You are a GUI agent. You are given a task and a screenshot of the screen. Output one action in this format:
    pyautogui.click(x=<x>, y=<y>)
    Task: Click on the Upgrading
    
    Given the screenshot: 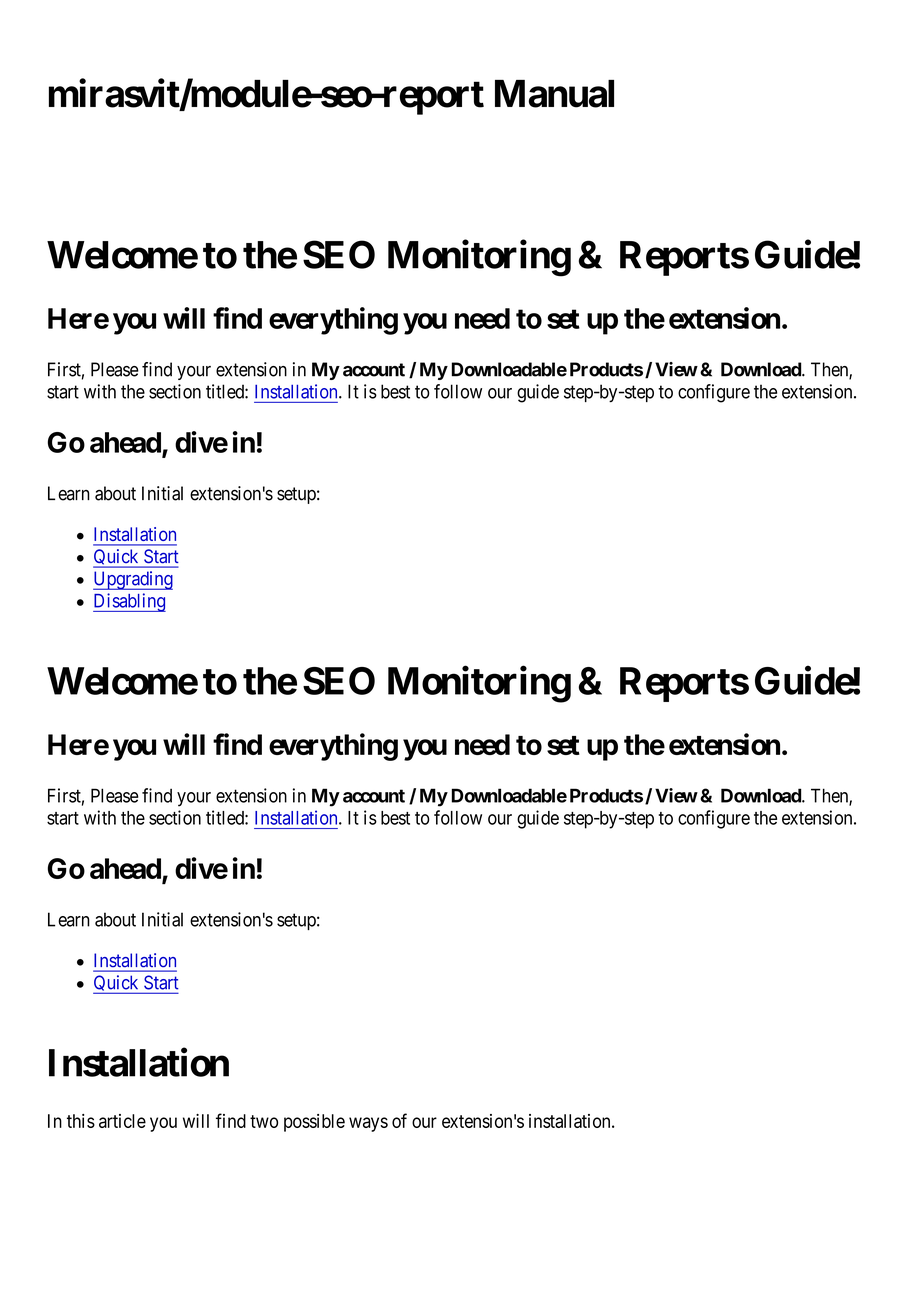 What is the action you would take?
    pyautogui.click(x=133, y=580)
